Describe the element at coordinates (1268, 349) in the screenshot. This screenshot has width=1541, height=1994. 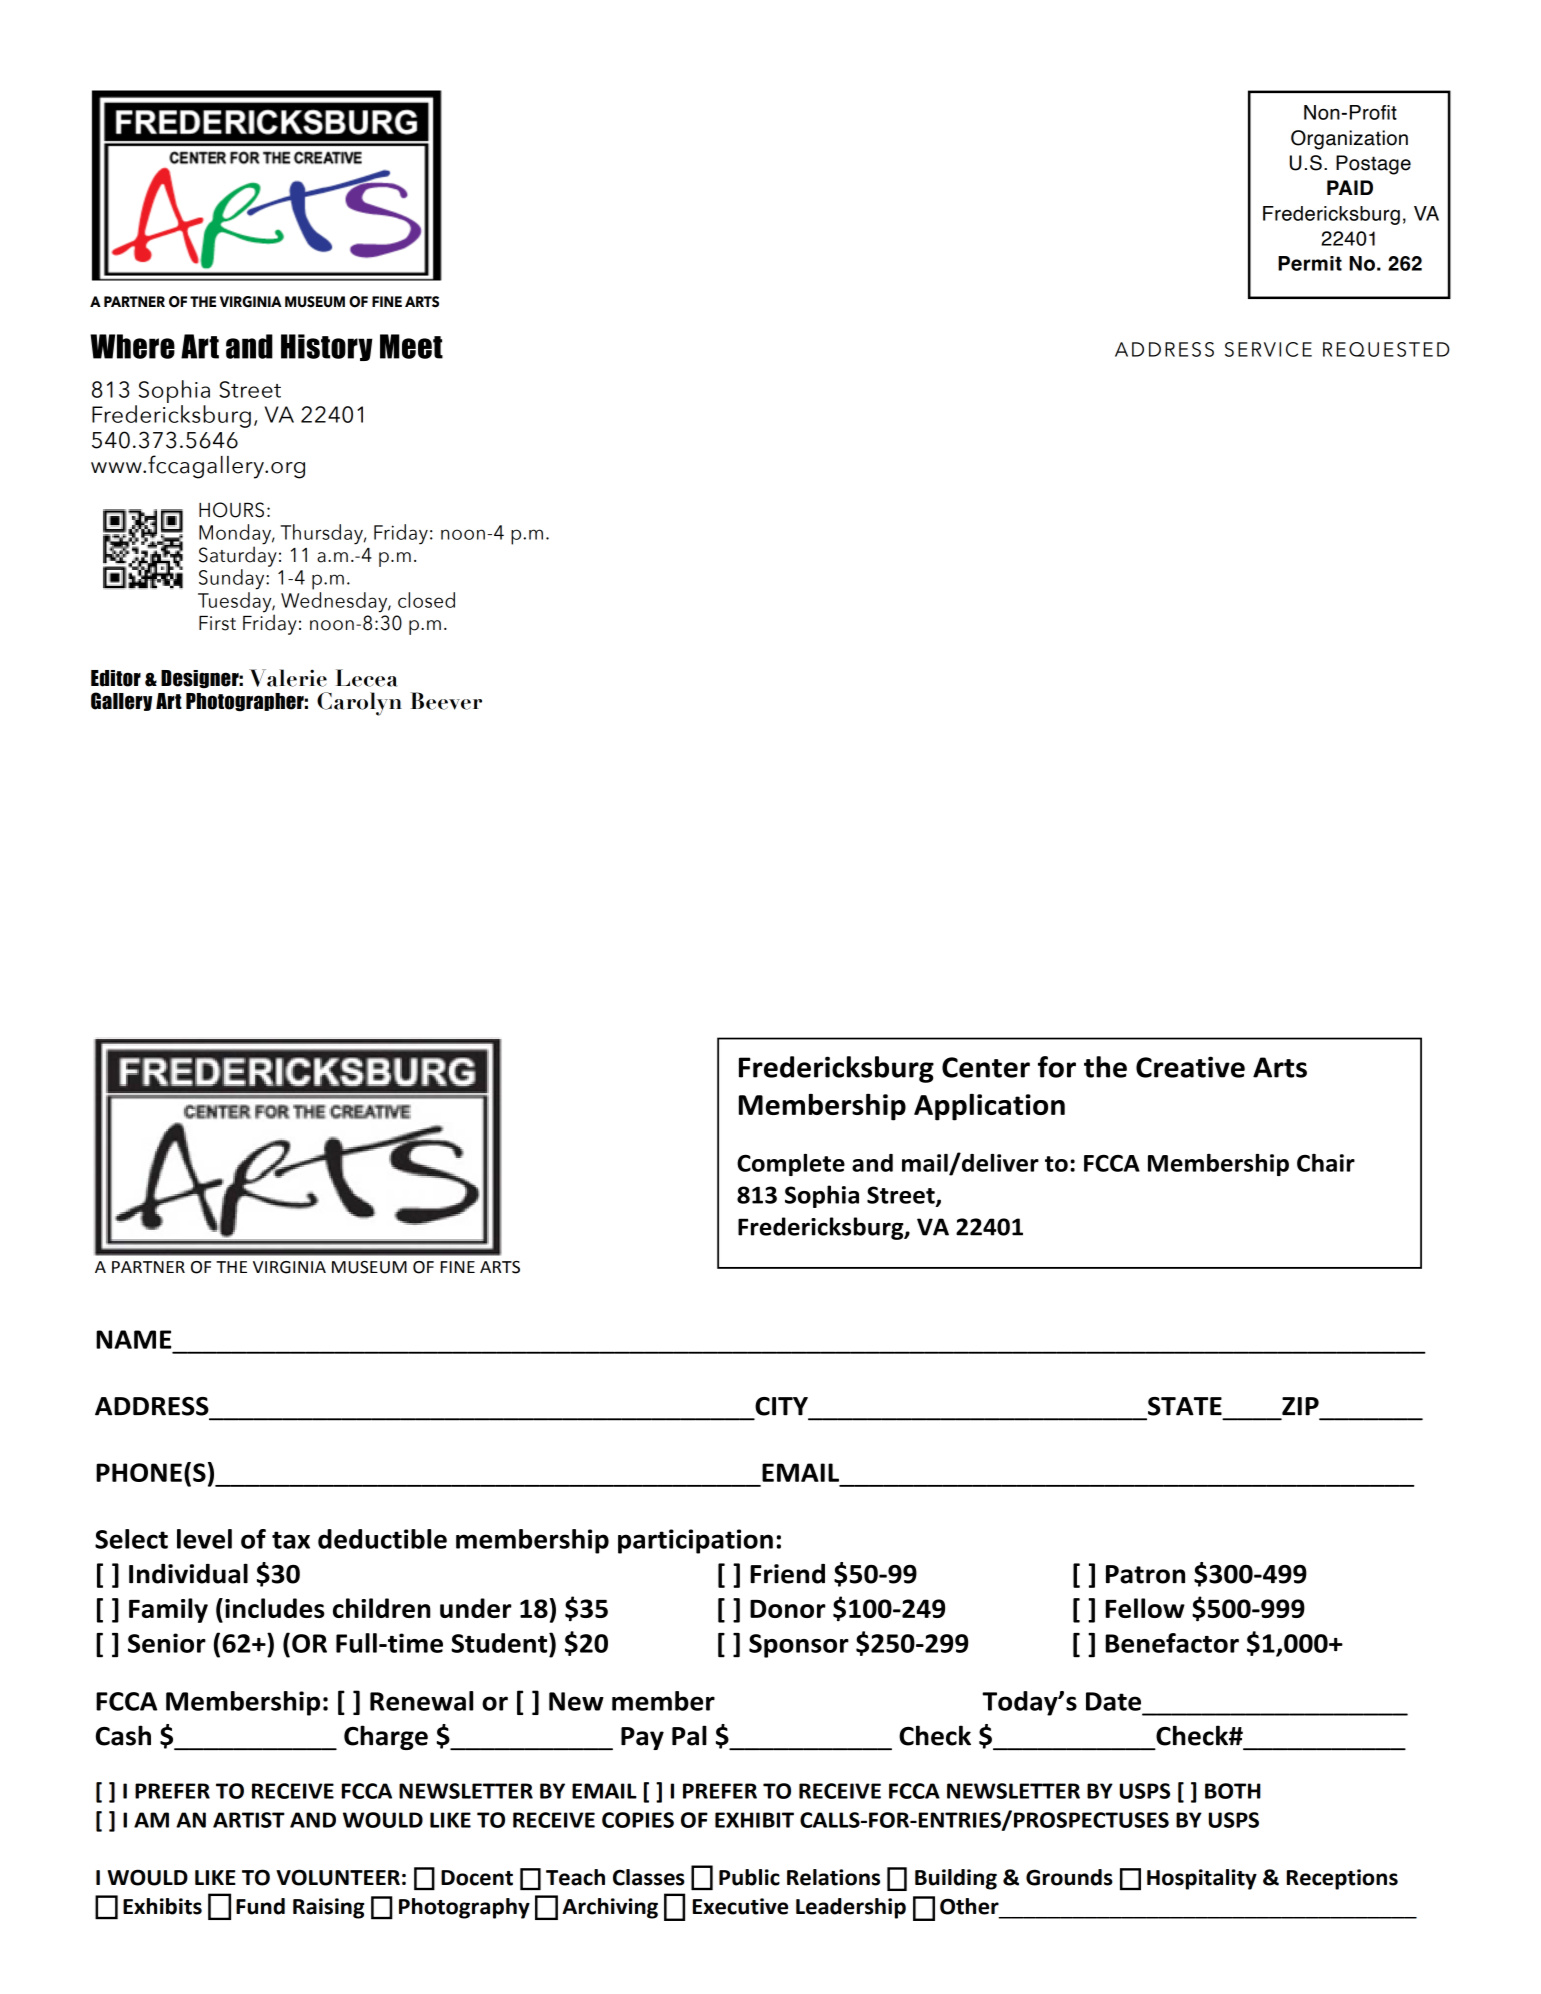
I see `SERVICE` at that location.
